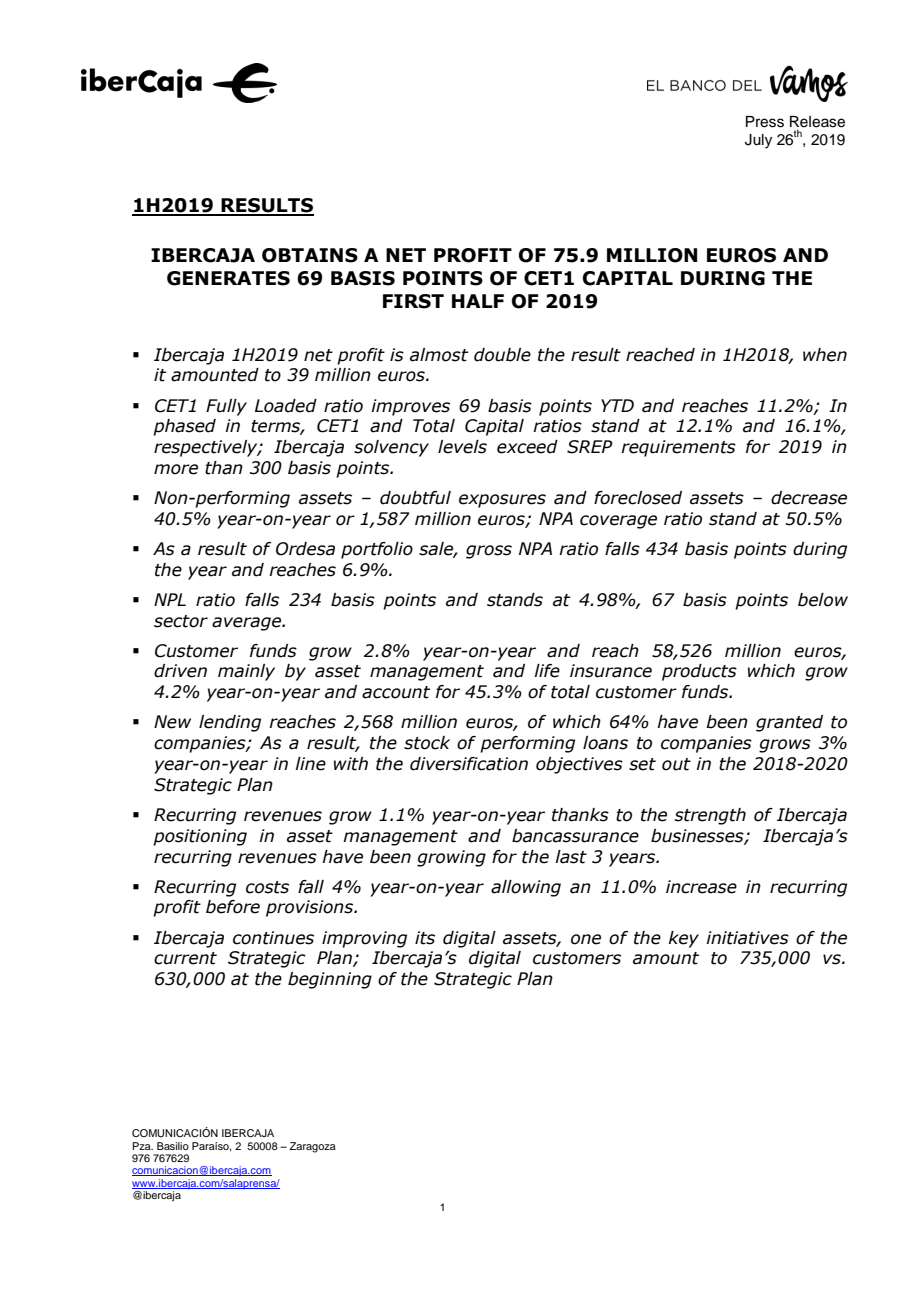  What do you see at coordinates (758, 141) in the document?
I see `July` at bounding box center [758, 141].
